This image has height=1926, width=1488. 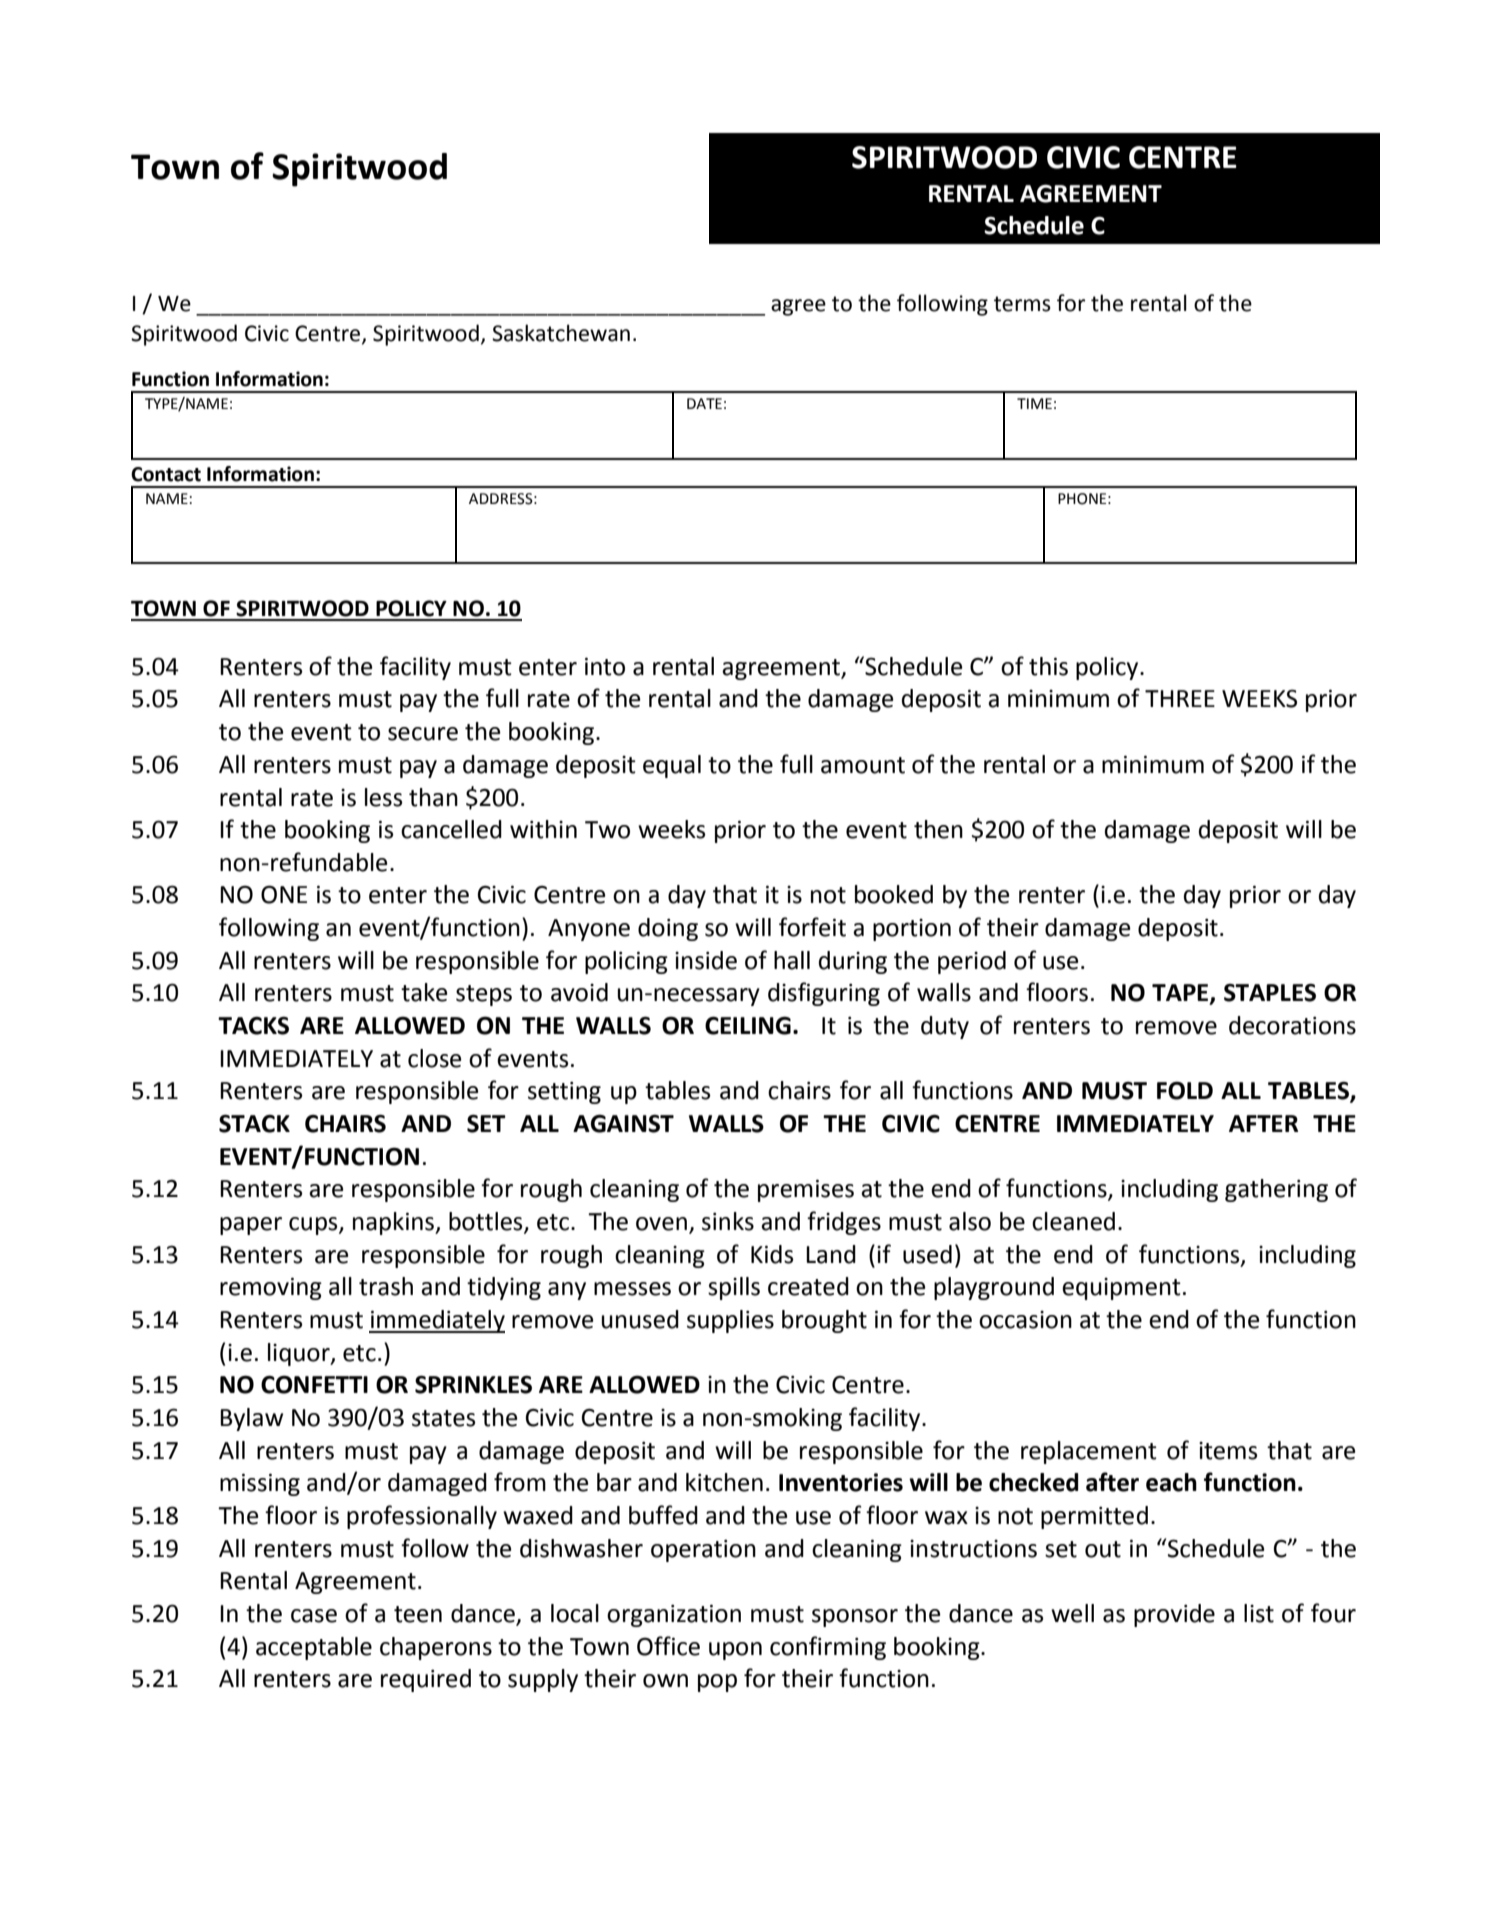 I want to click on THREE, so click(x=1180, y=698).
